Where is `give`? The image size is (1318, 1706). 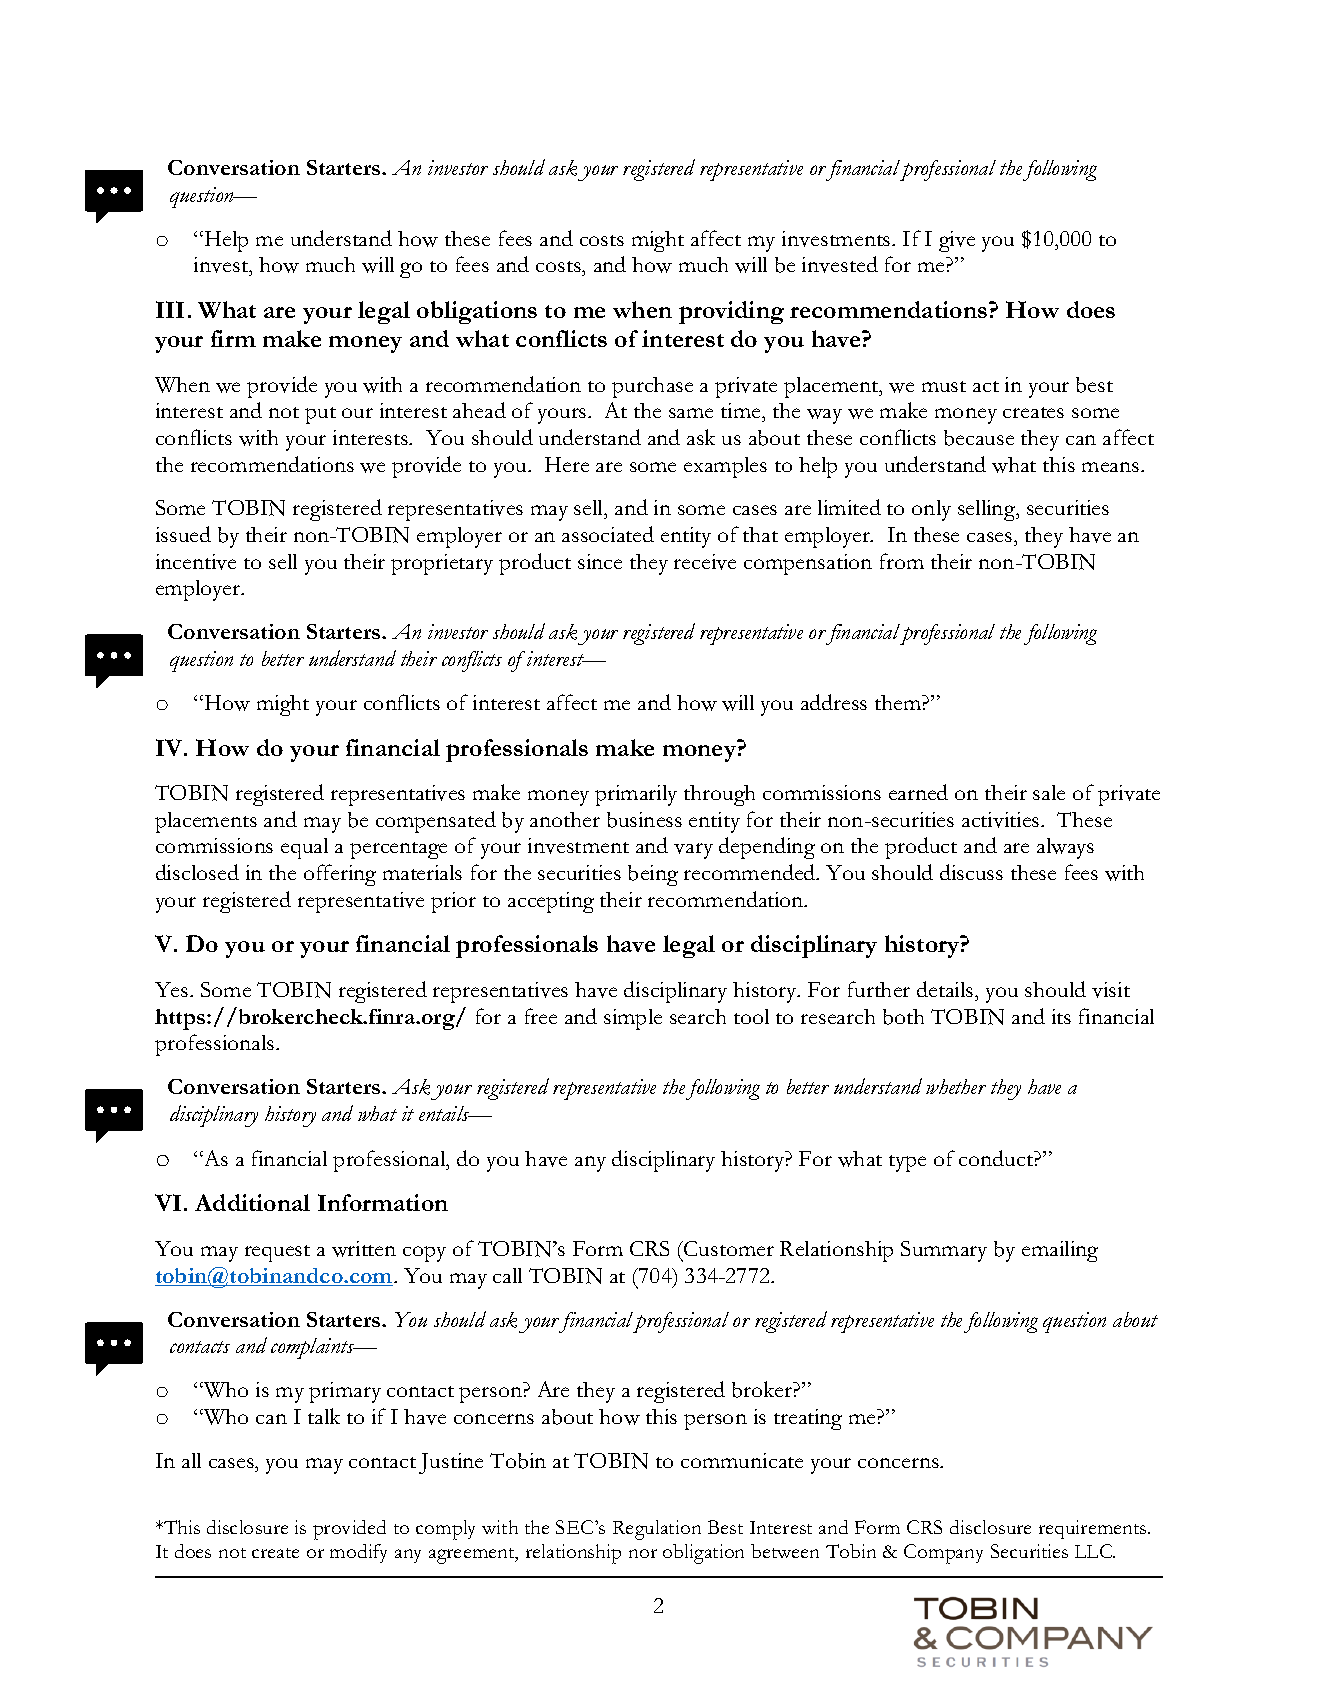 give is located at coordinates (957, 241).
